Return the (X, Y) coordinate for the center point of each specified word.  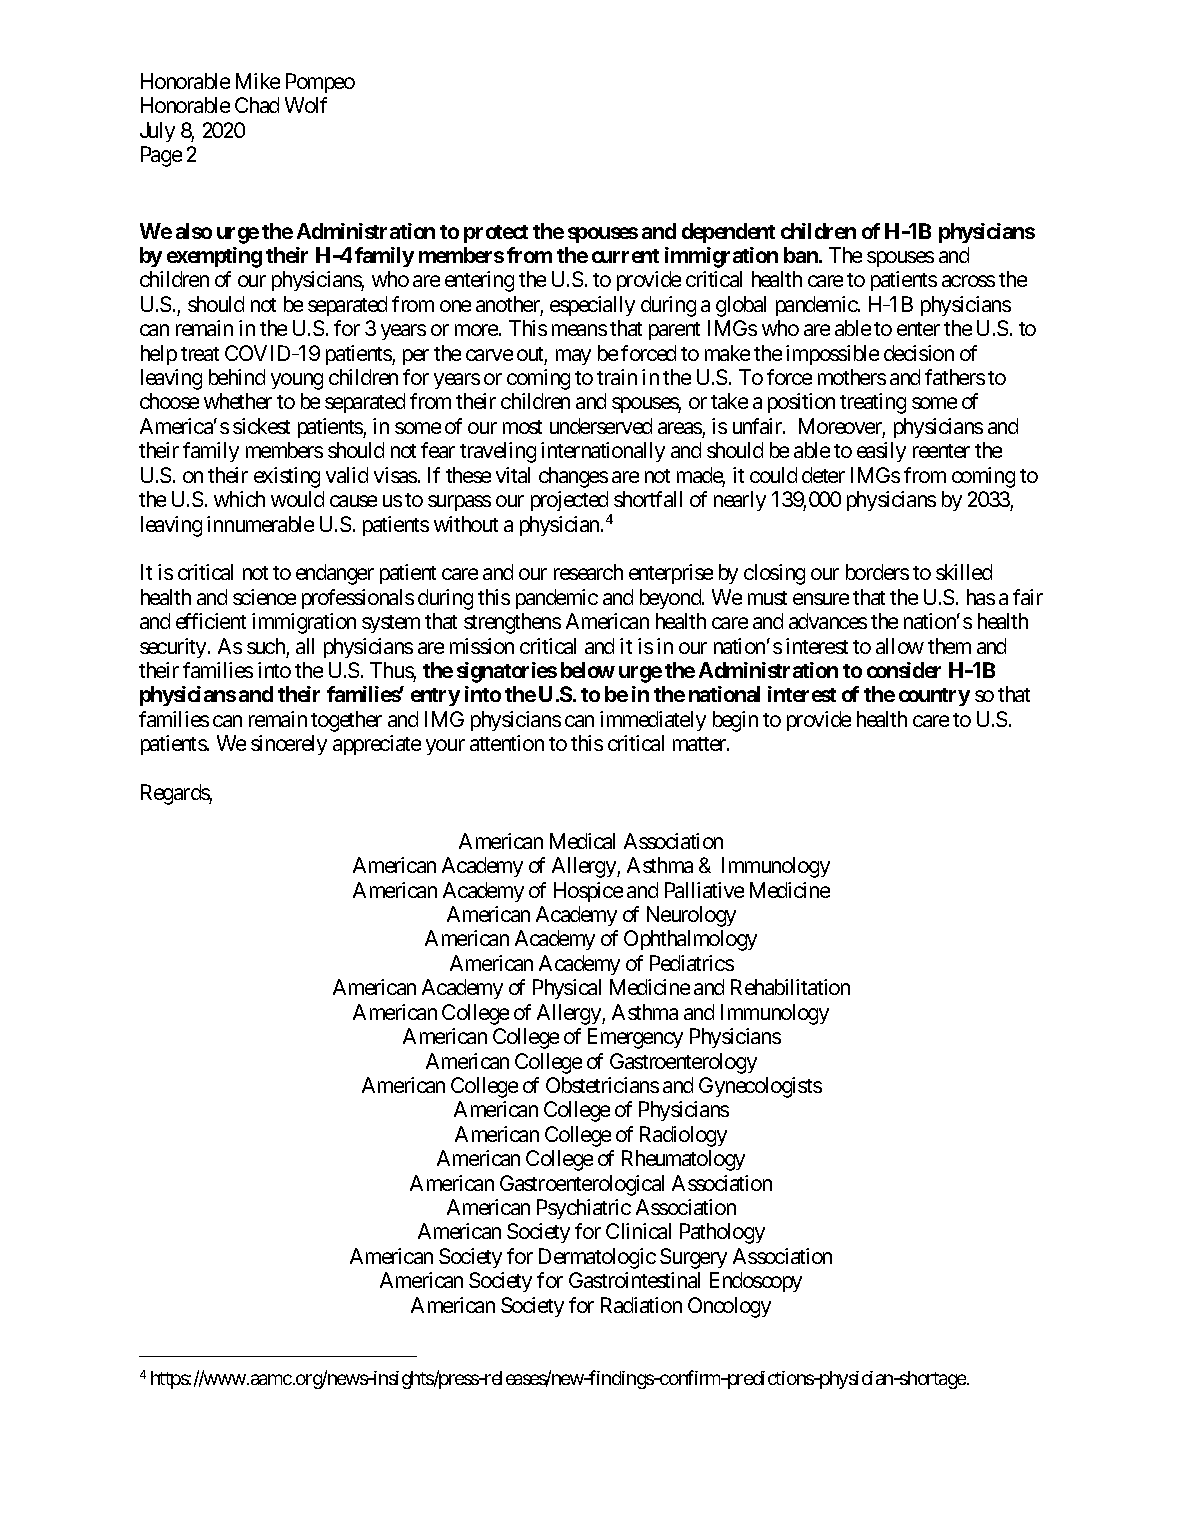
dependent (728, 233)
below (588, 670)
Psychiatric (584, 1209)
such (266, 646)
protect (496, 234)
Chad (257, 105)
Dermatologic (597, 1258)
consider (904, 670)
